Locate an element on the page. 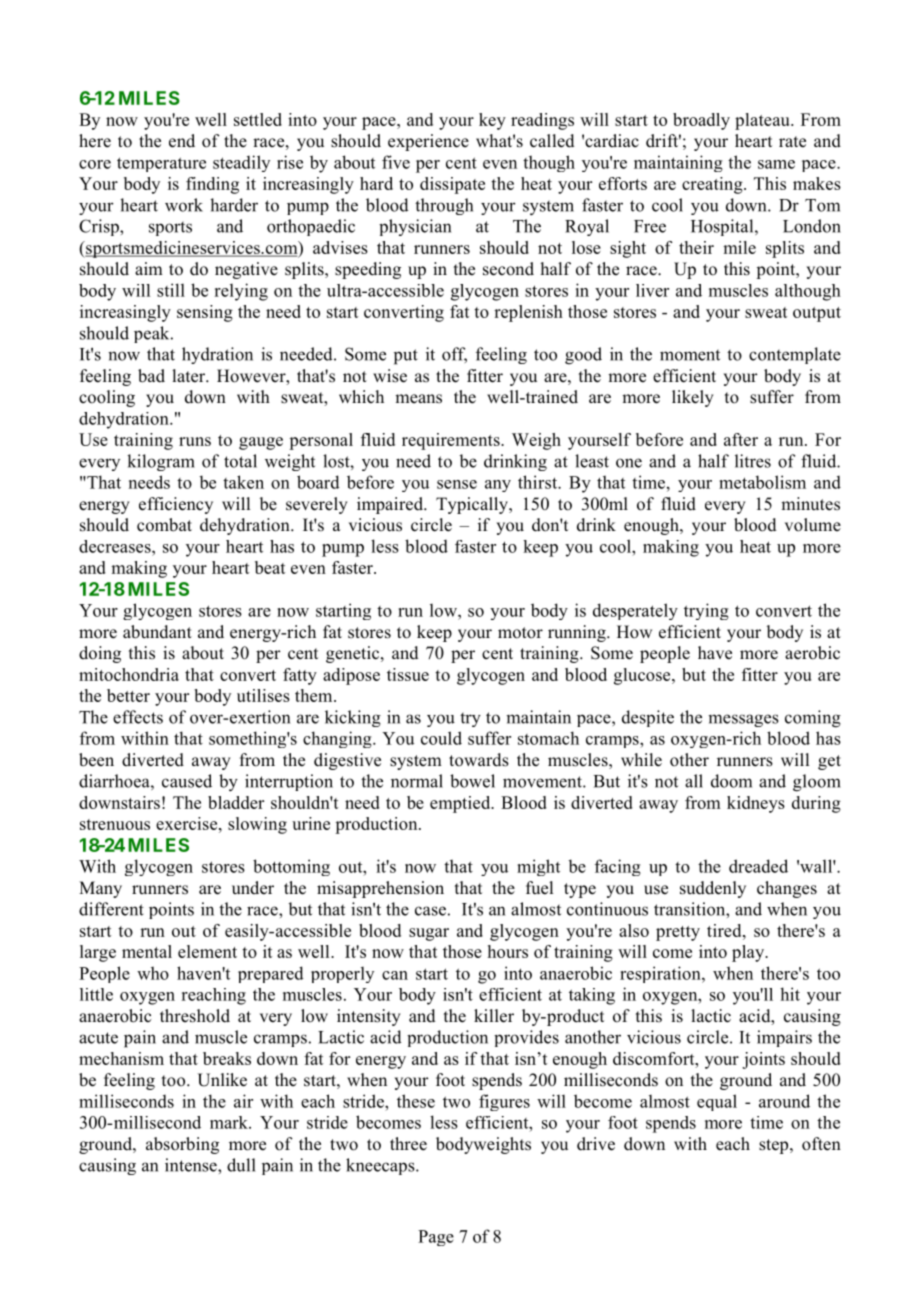  temperature is located at coordinates (161, 164).
